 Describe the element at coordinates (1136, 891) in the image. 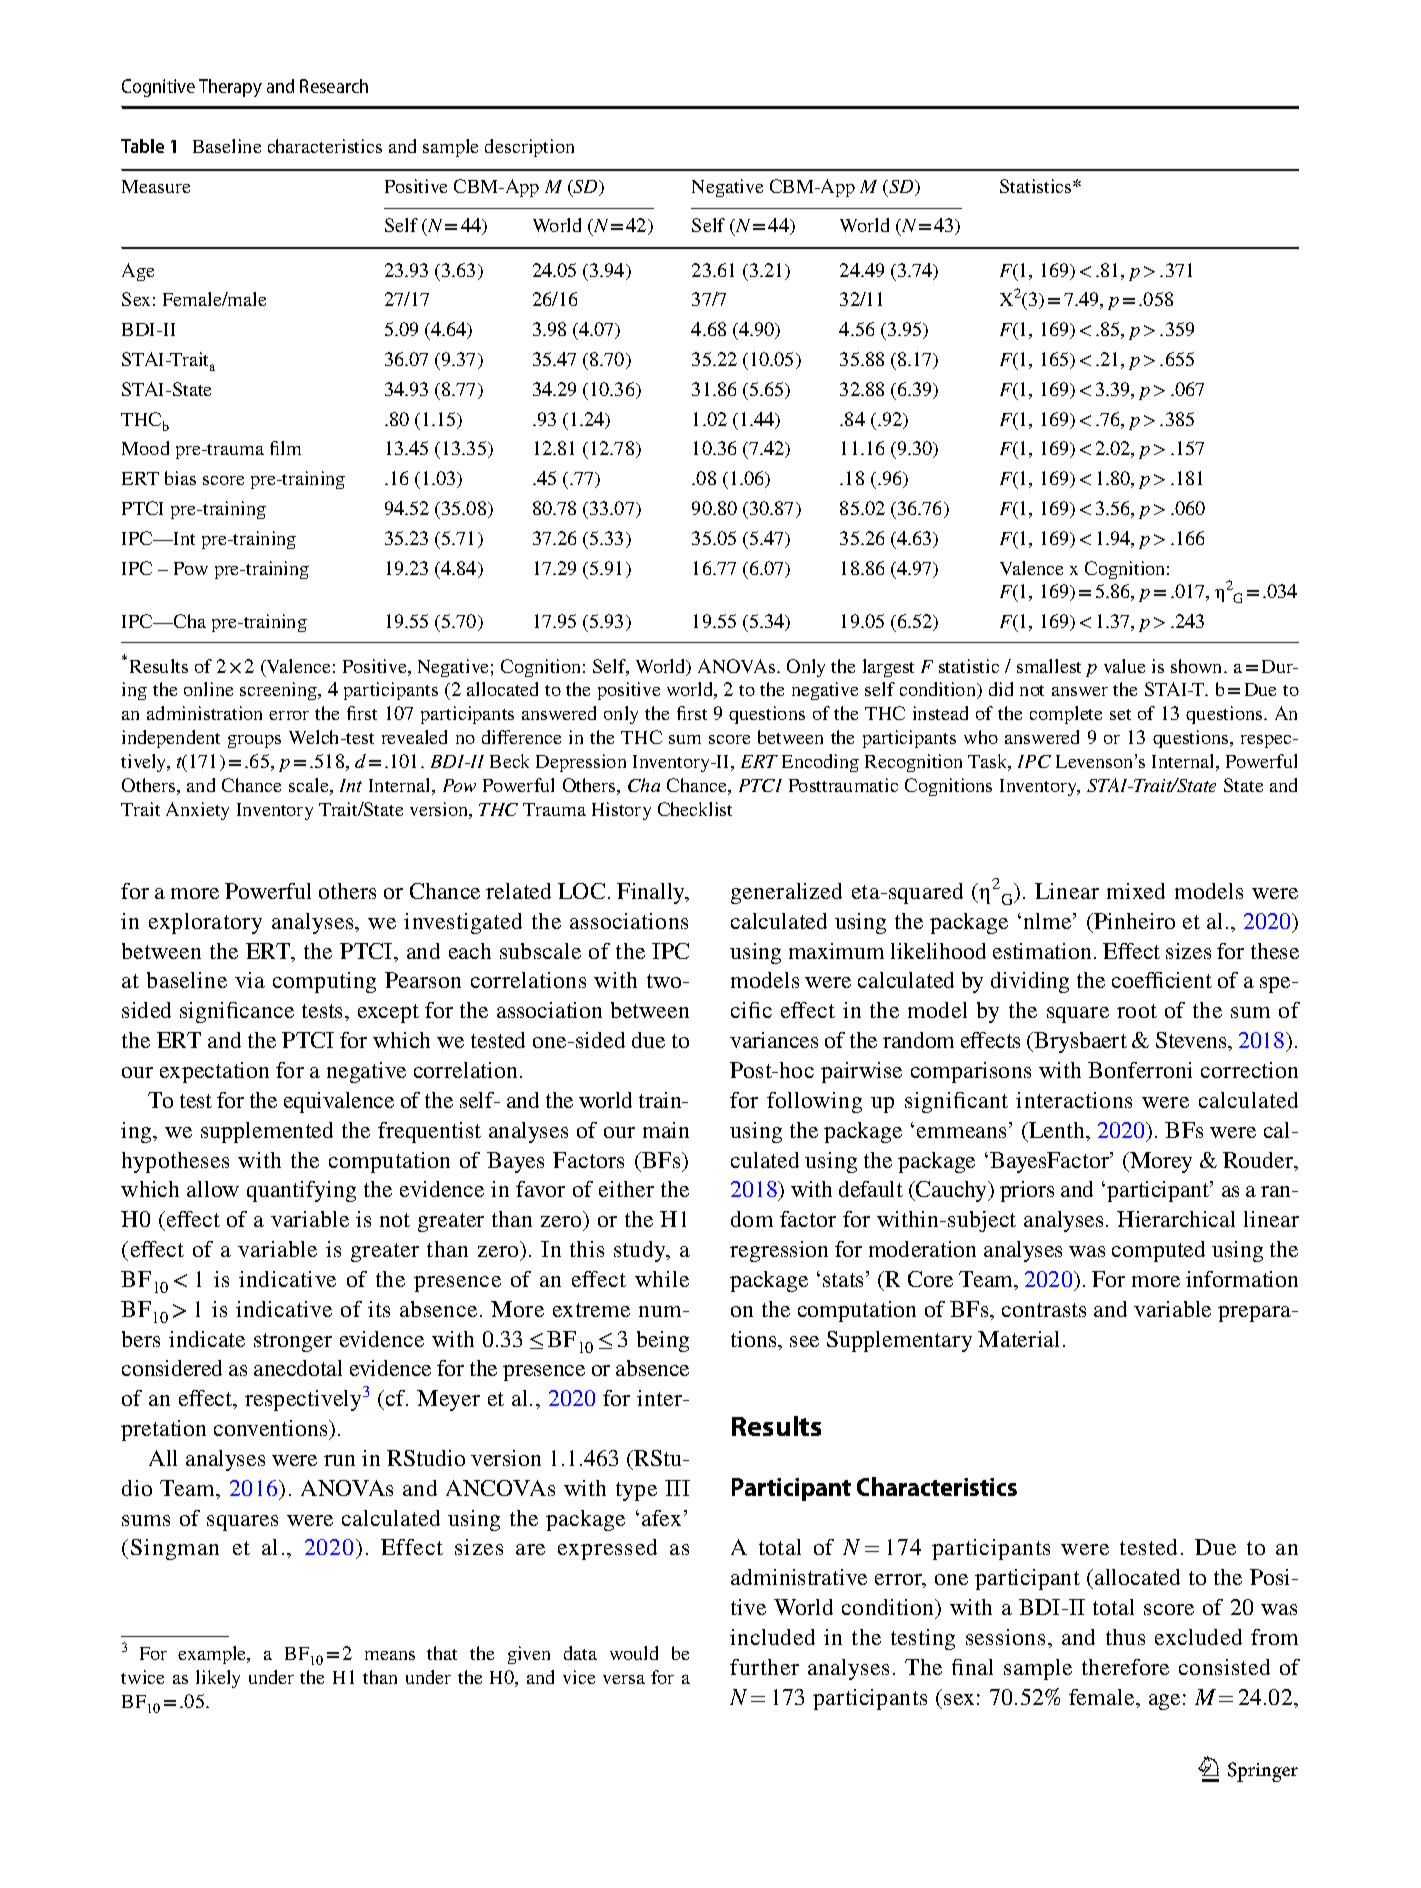

I see `mixed` at that location.
